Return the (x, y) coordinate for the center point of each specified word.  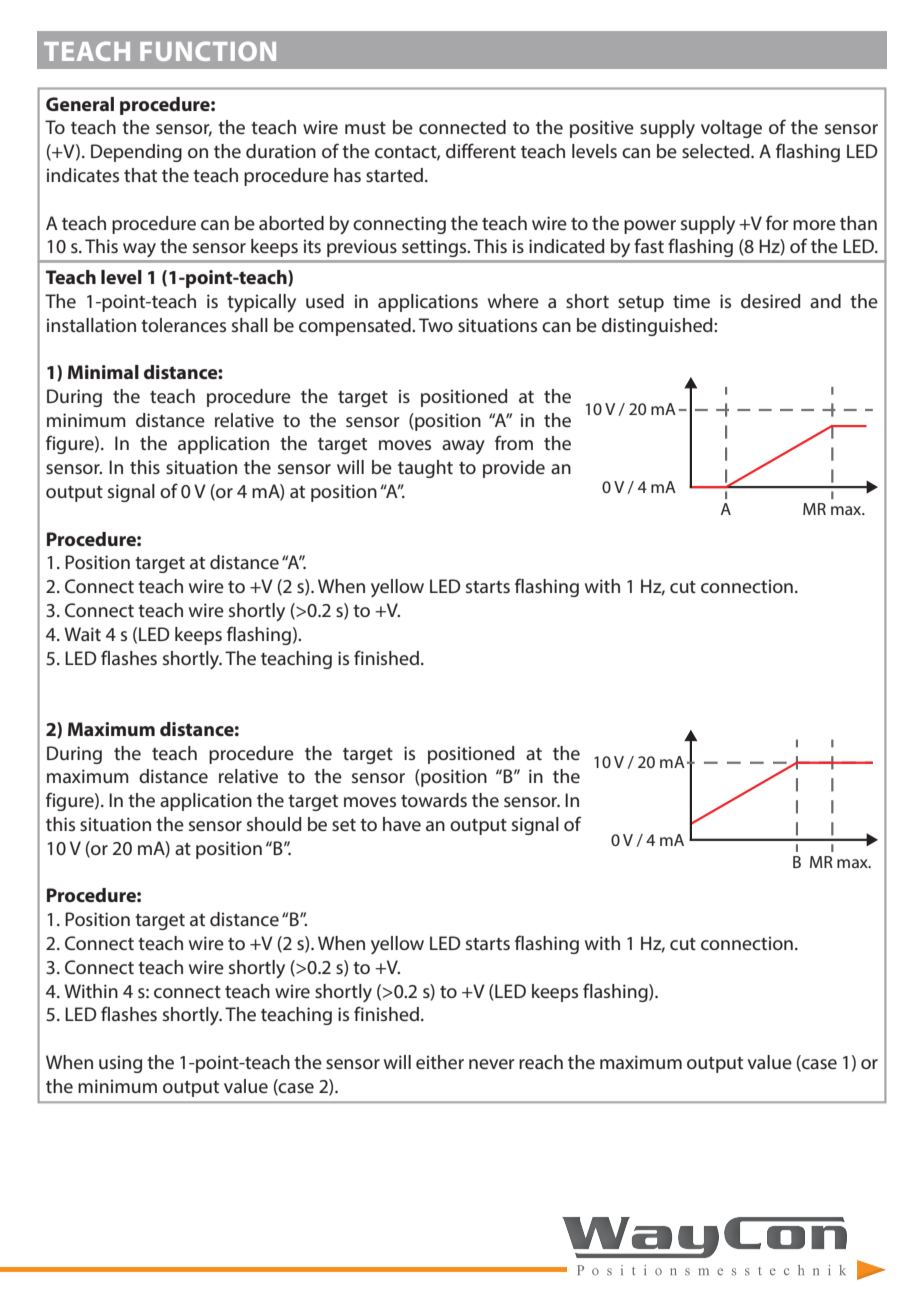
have (402, 824)
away (463, 447)
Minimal (103, 372)
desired (771, 301)
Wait (82, 634)
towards (434, 800)
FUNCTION (208, 51)
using (120, 1064)
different (481, 150)
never (492, 1064)
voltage (731, 129)
